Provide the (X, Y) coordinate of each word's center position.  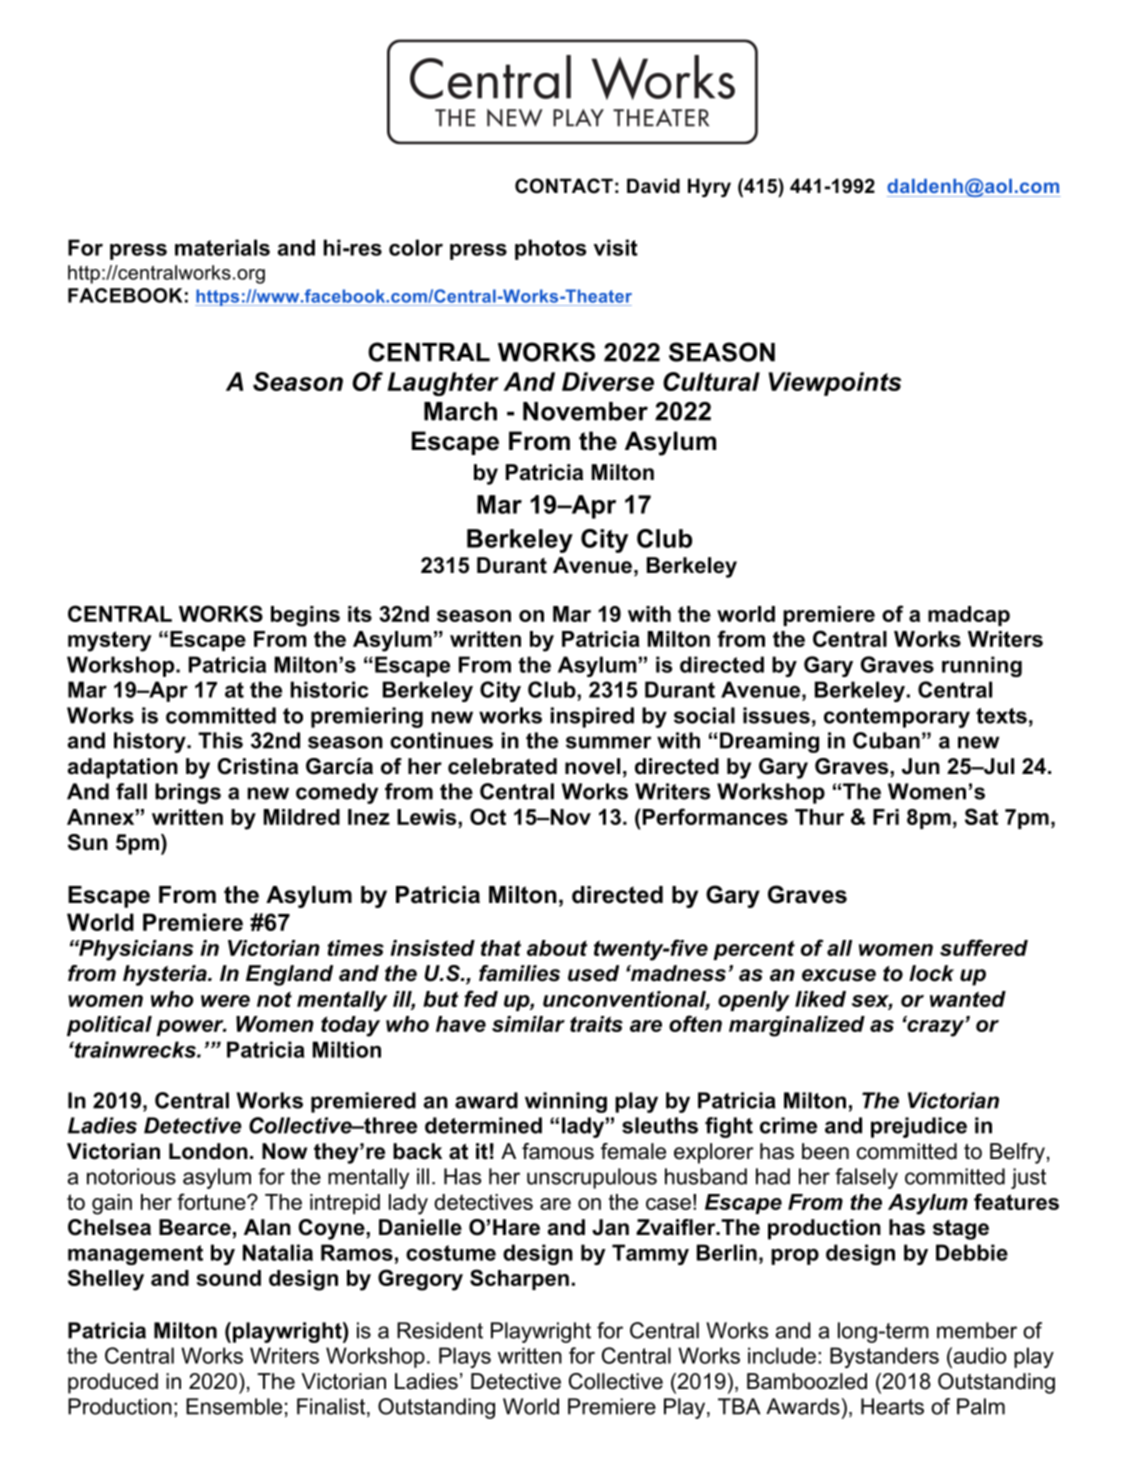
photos (550, 249)
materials (222, 247)
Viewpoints (835, 384)
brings (188, 793)
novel (592, 766)
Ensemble (234, 1406)
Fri (886, 817)
